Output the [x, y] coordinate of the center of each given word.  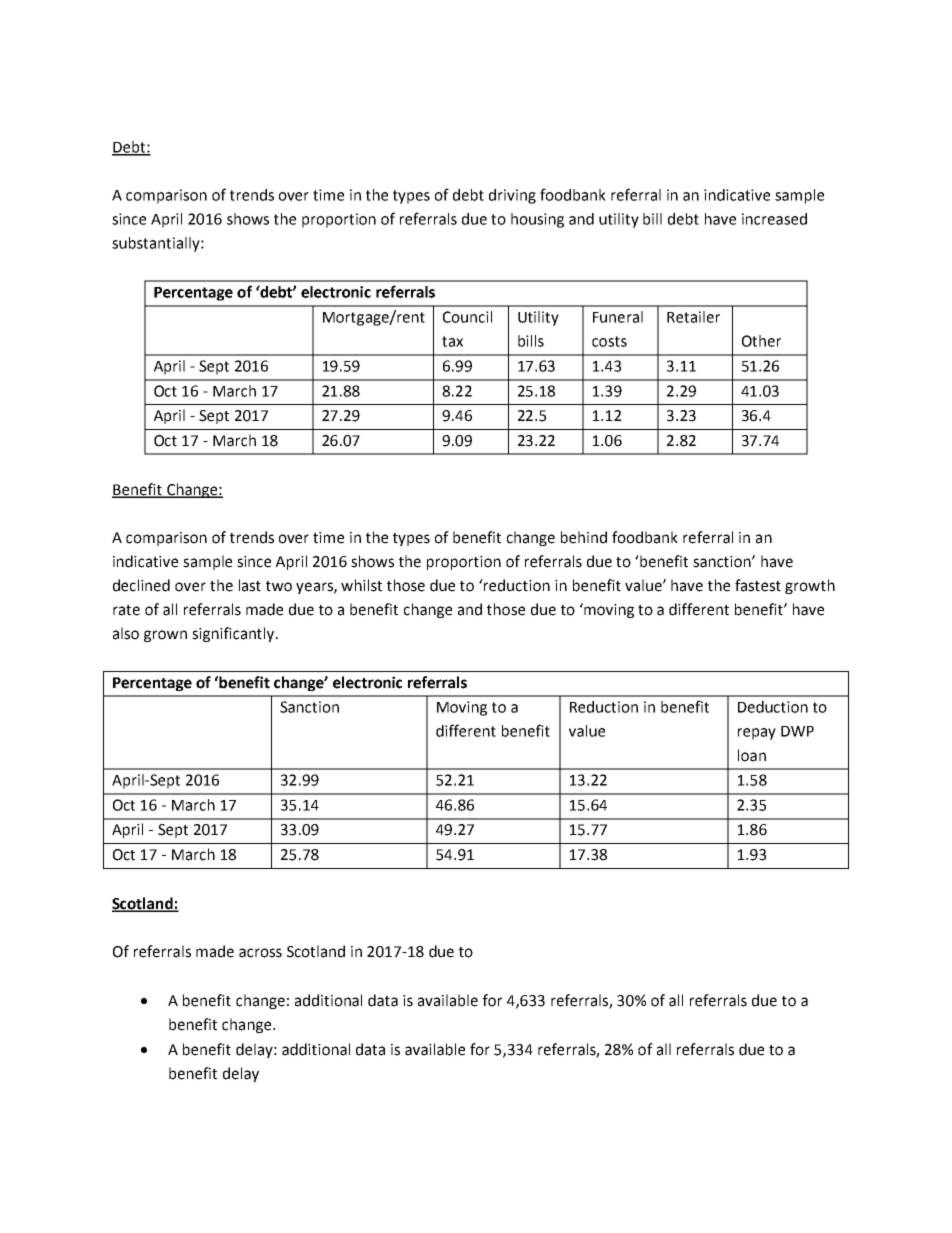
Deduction [773, 707]
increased [774, 219]
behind [584, 537]
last [250, 585]
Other [761, 341]
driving [512, 196]
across [260, 953]
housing [537, 220]
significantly [234, 634]
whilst [361, 585]
